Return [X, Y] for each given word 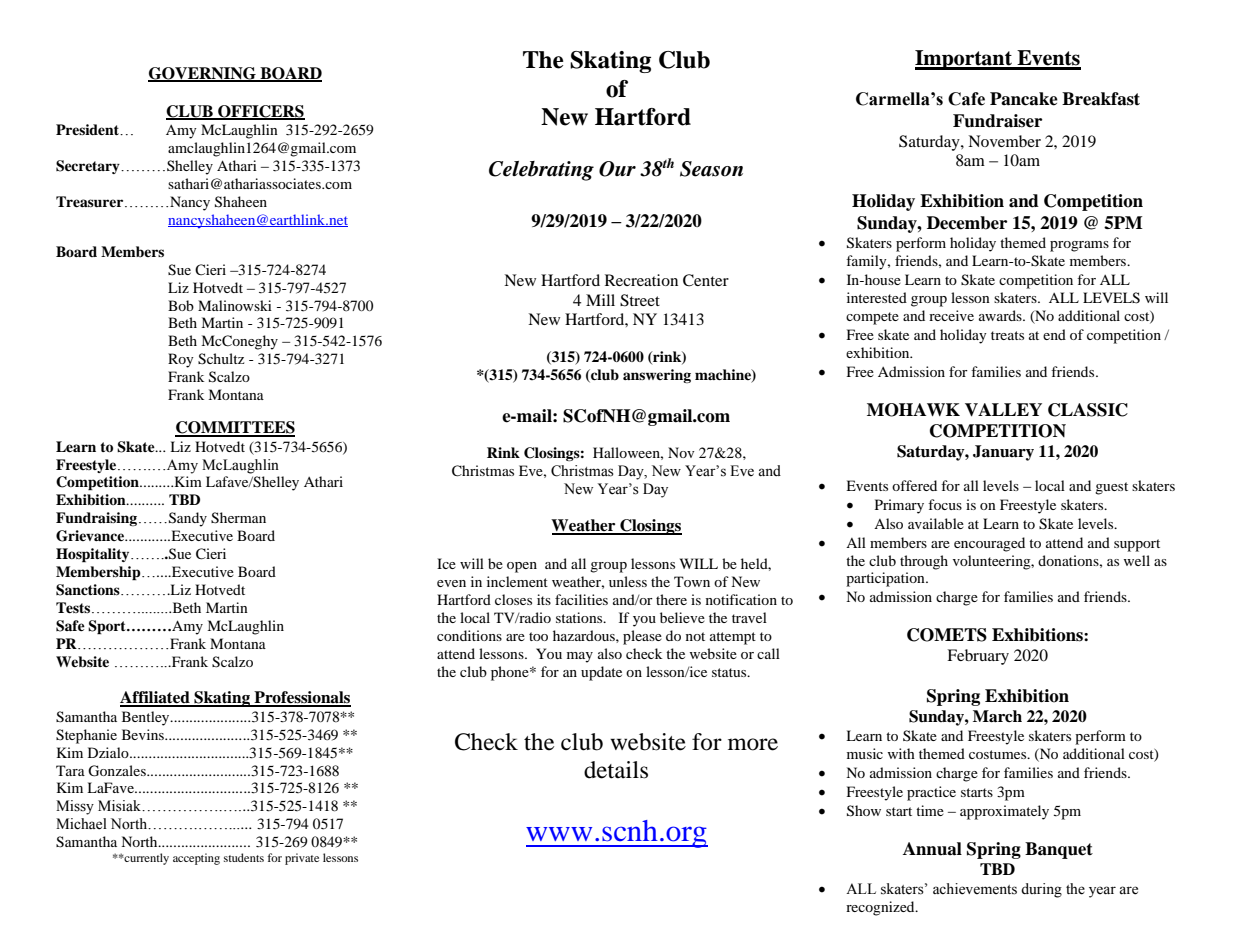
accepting [196, 859]
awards [1001, 315]
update [601, 673]
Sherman [238, 518]
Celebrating [541, 171]
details [616, 770]
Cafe [966, 99]
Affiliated [156, 698]
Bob [181, 305]
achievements [975, 889]
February [978, 657]
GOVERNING [203, 74]
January [1003, 453]
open [522, 567]
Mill [600, 300]
